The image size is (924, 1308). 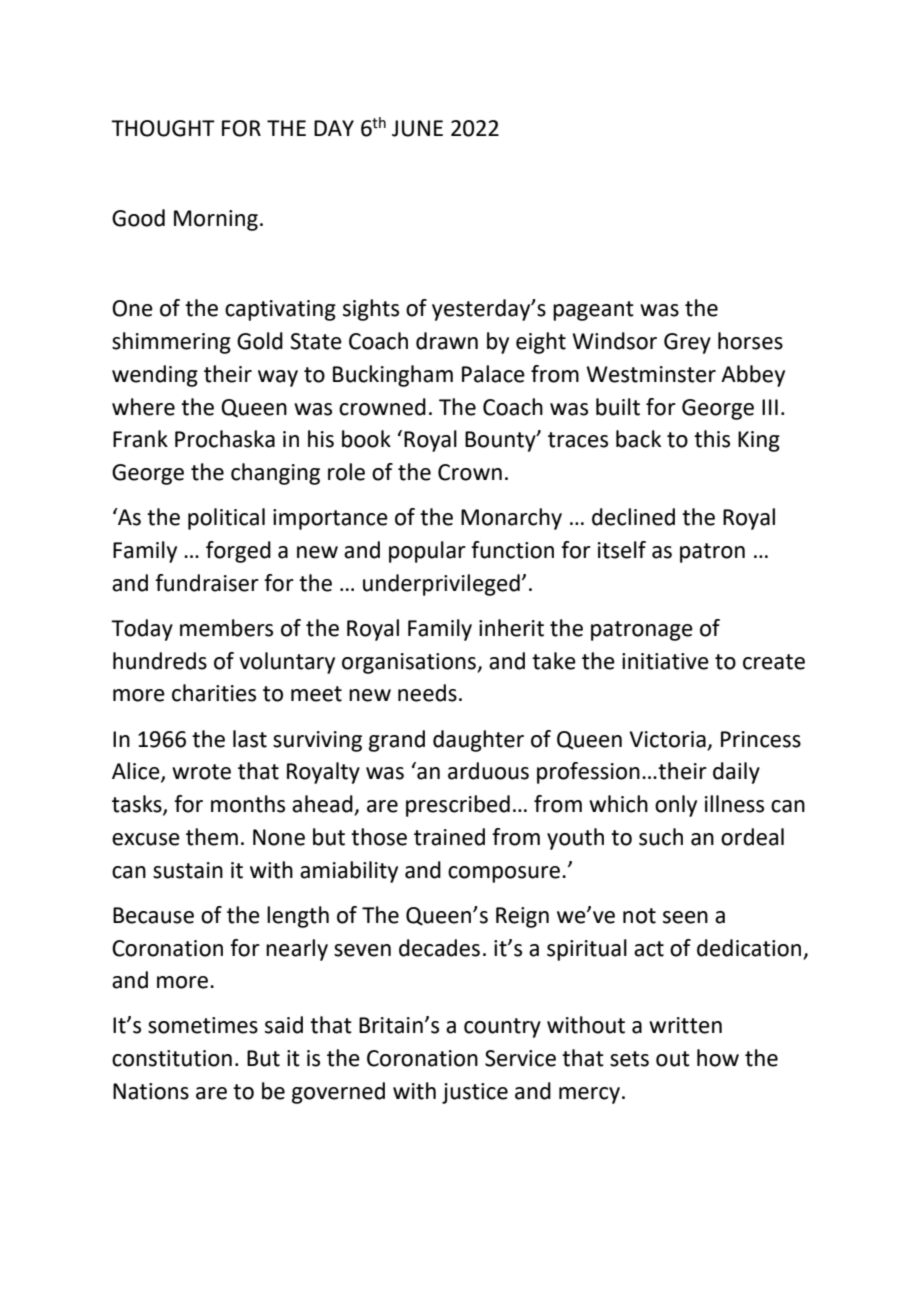 What do you see at coordinates (225, 439) in the screenshot?
I see `Prochaska` at bounding box center [225, 439].
